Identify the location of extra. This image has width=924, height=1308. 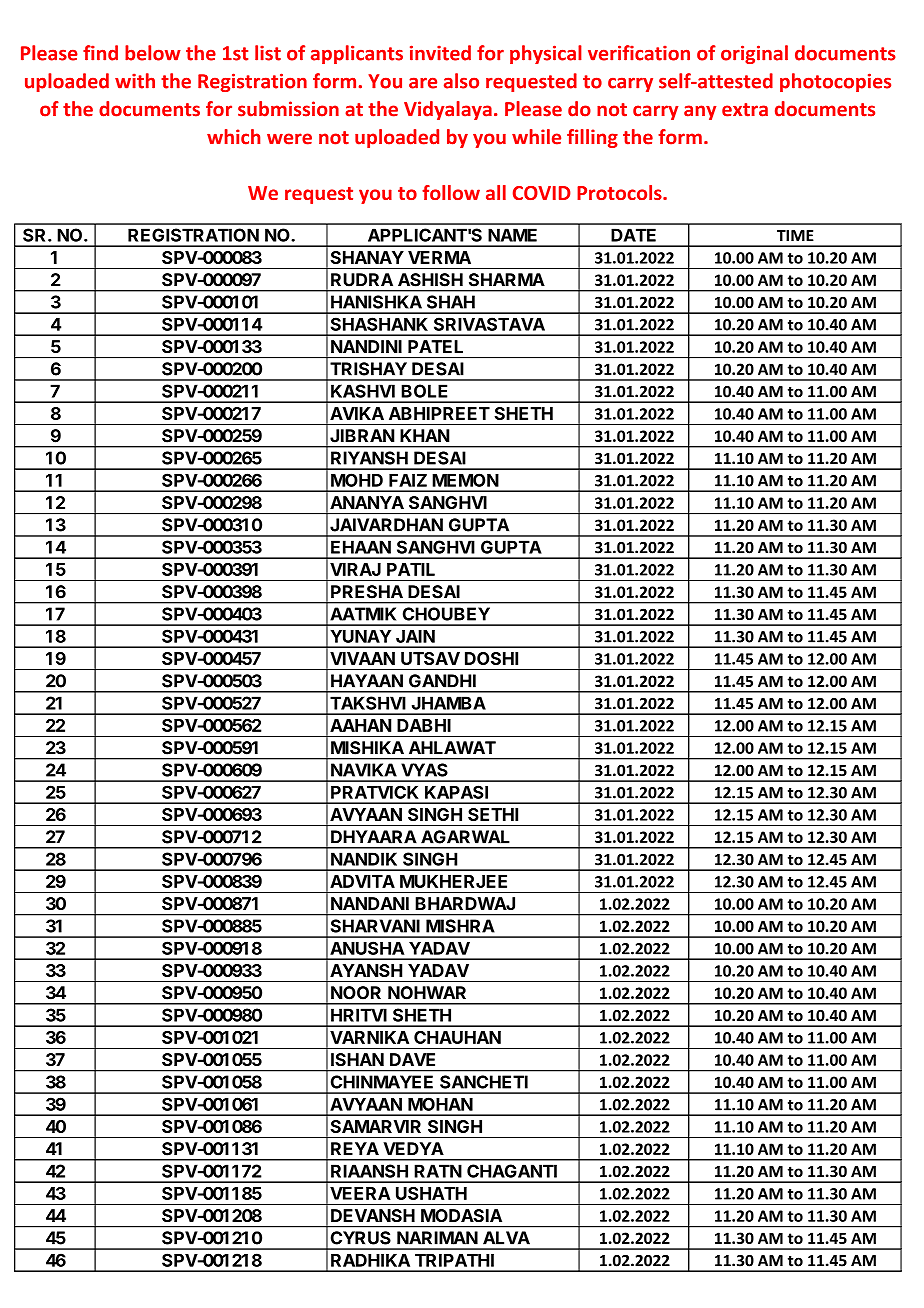
(745, 110).
